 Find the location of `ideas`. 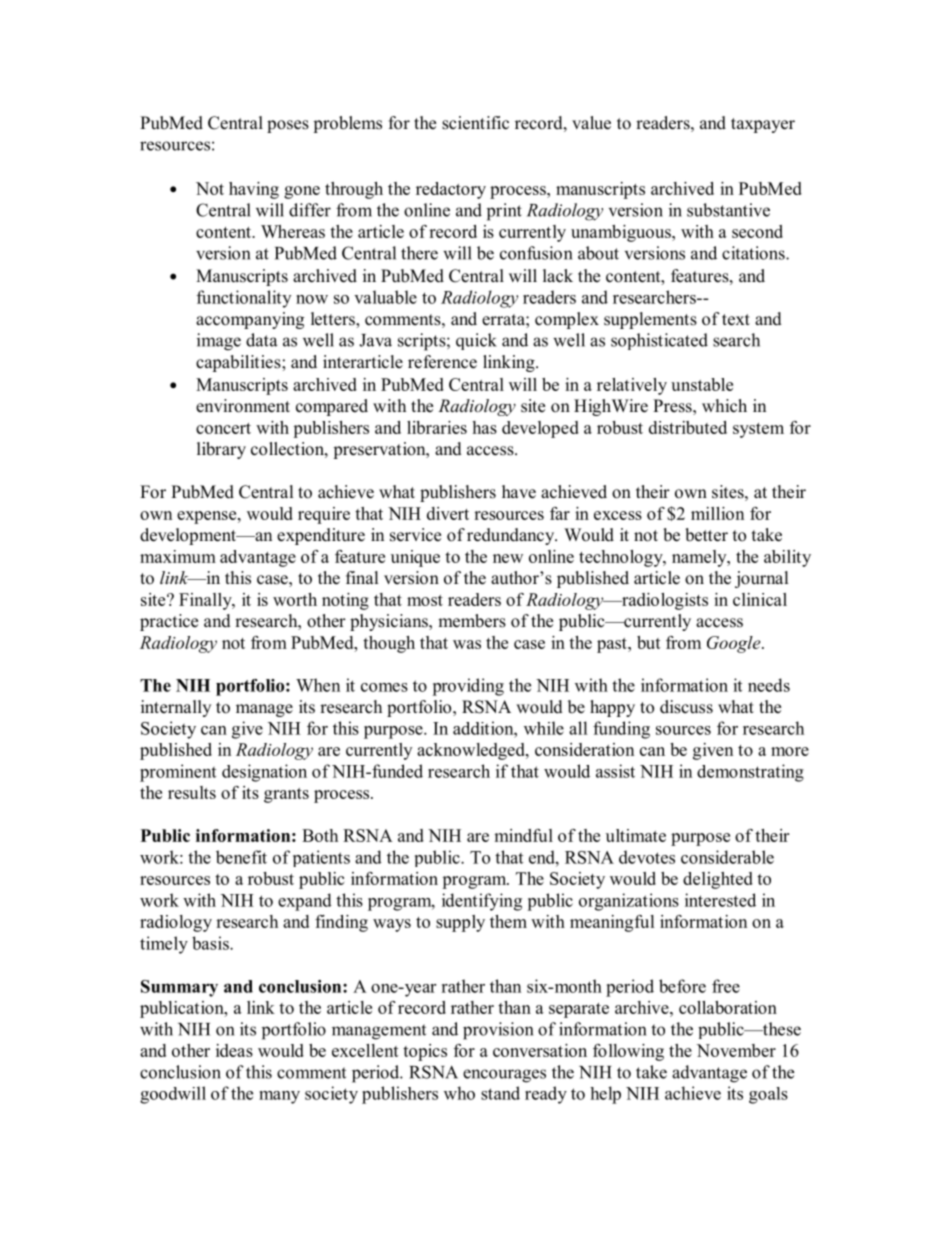

ideas is located at coordinates (234, 1050).
